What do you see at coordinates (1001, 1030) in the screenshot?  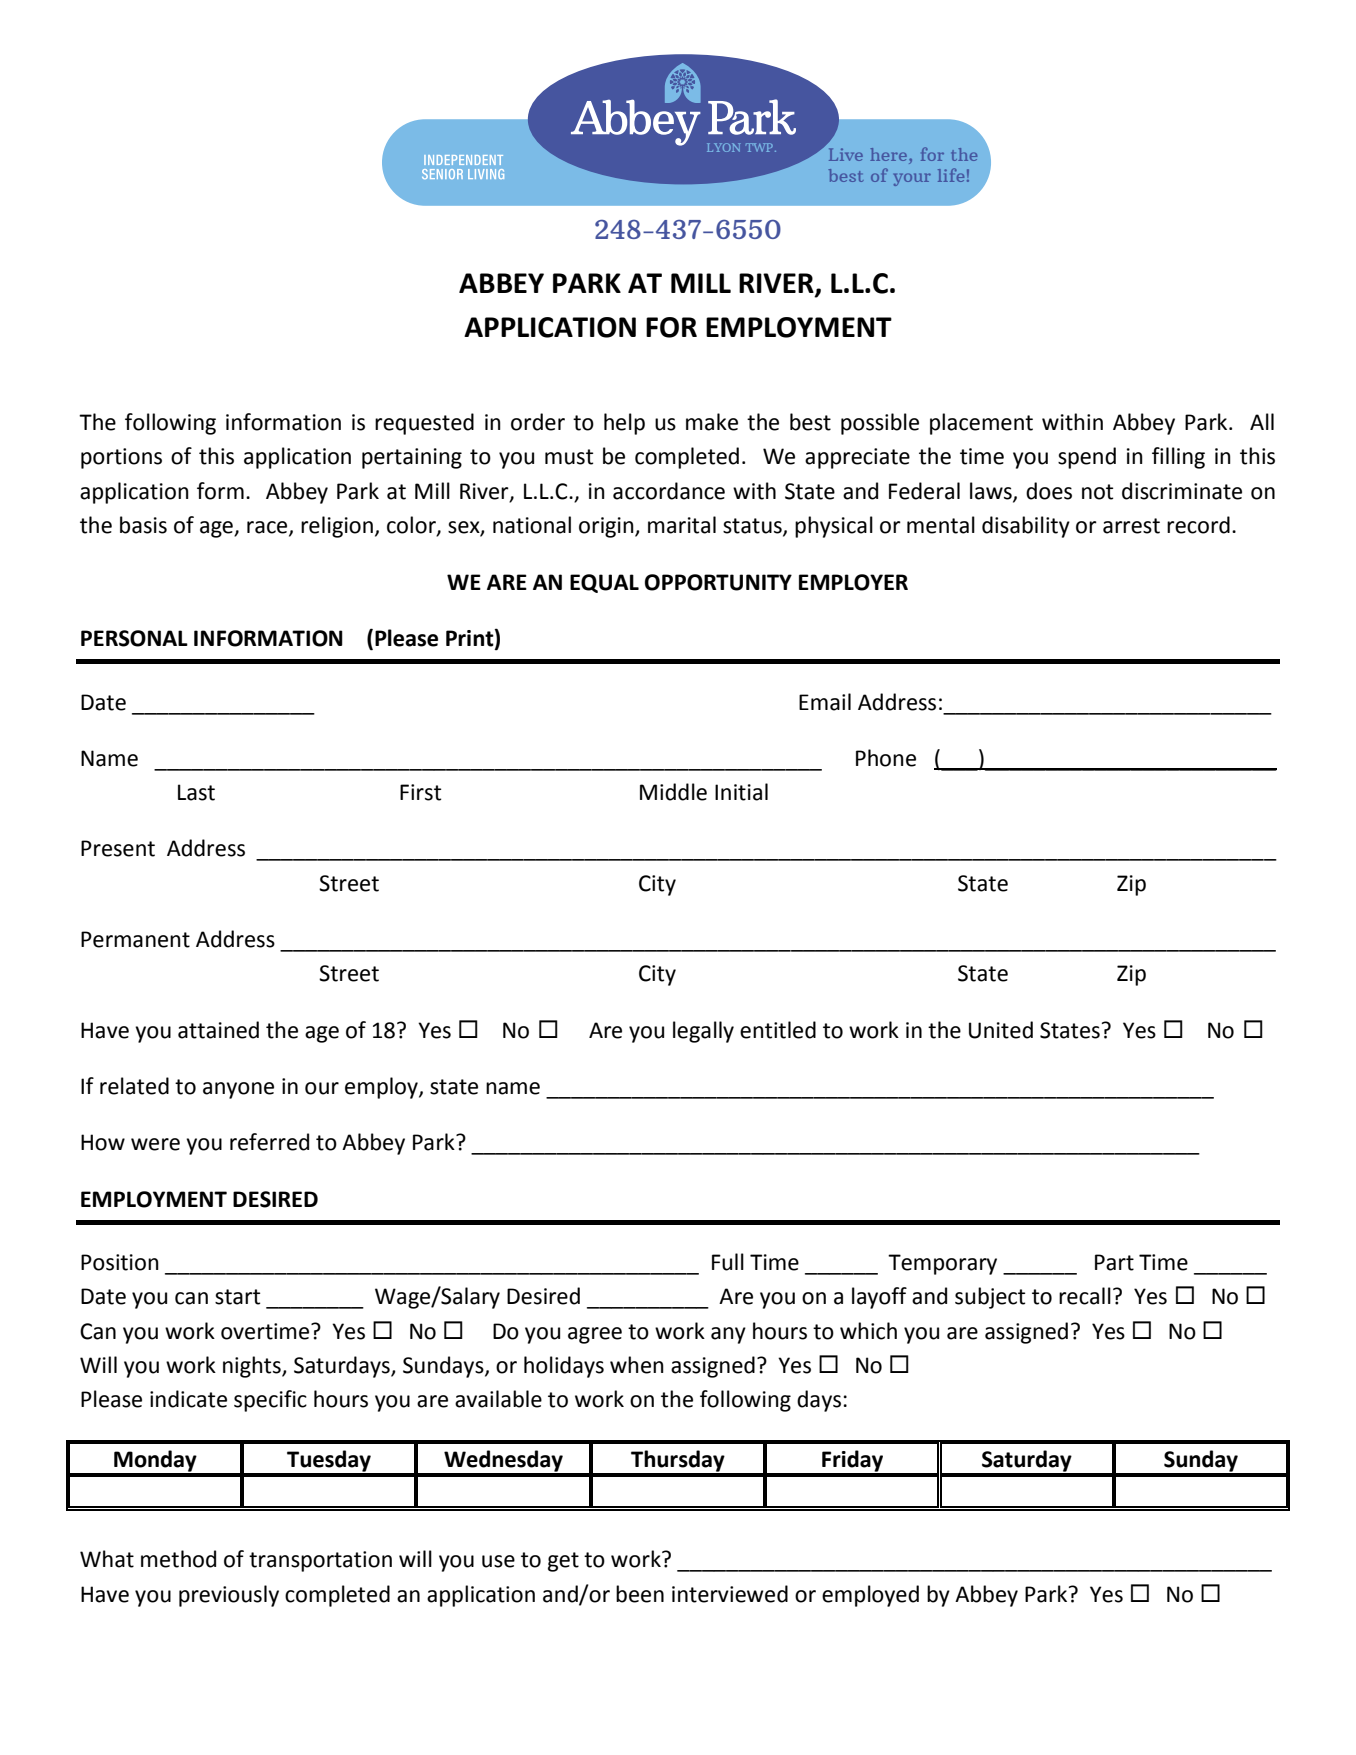 I see `United` at bounding box center [1001, 1030].
